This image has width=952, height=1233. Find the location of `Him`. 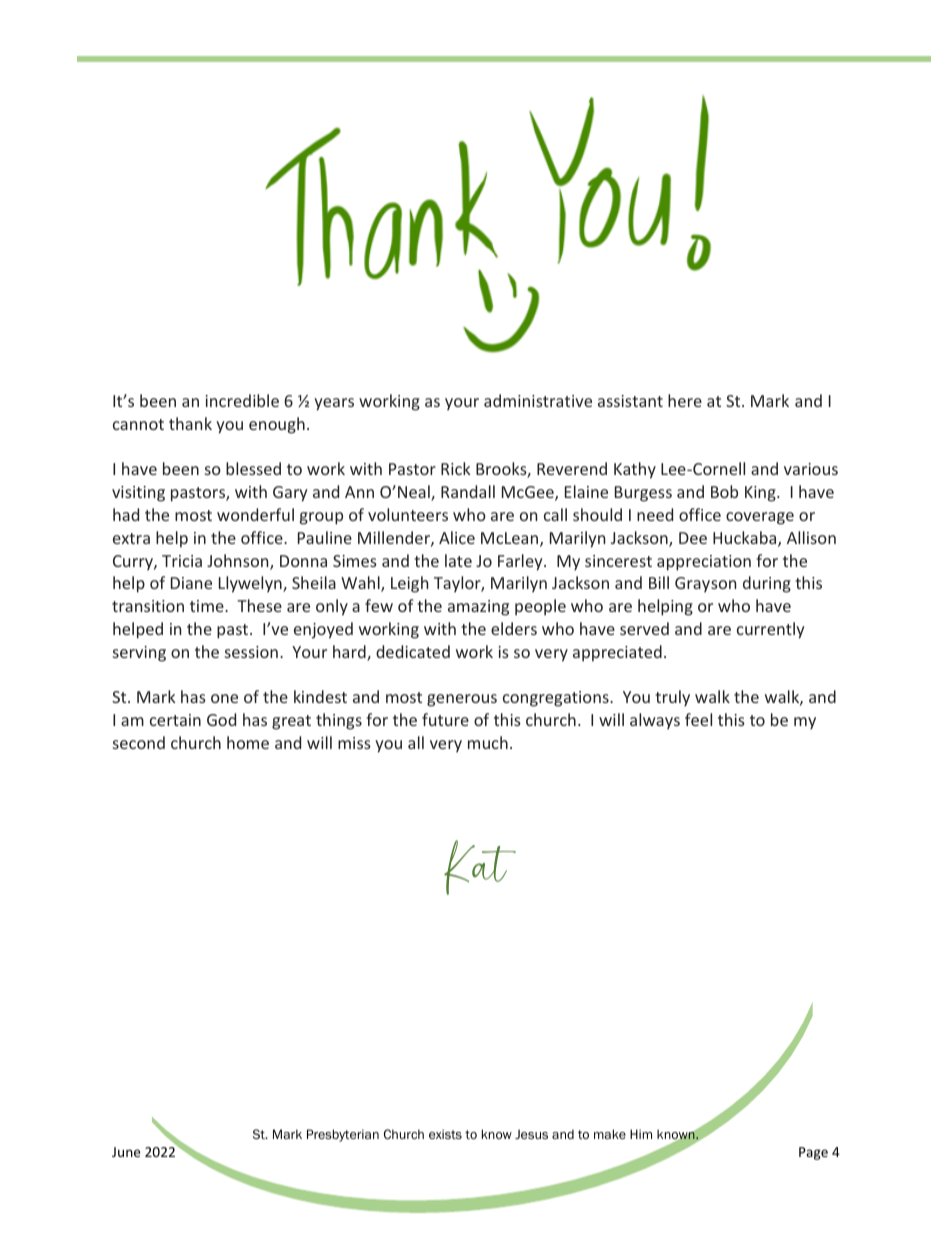

Him is located at coordinates (641, 1134).
